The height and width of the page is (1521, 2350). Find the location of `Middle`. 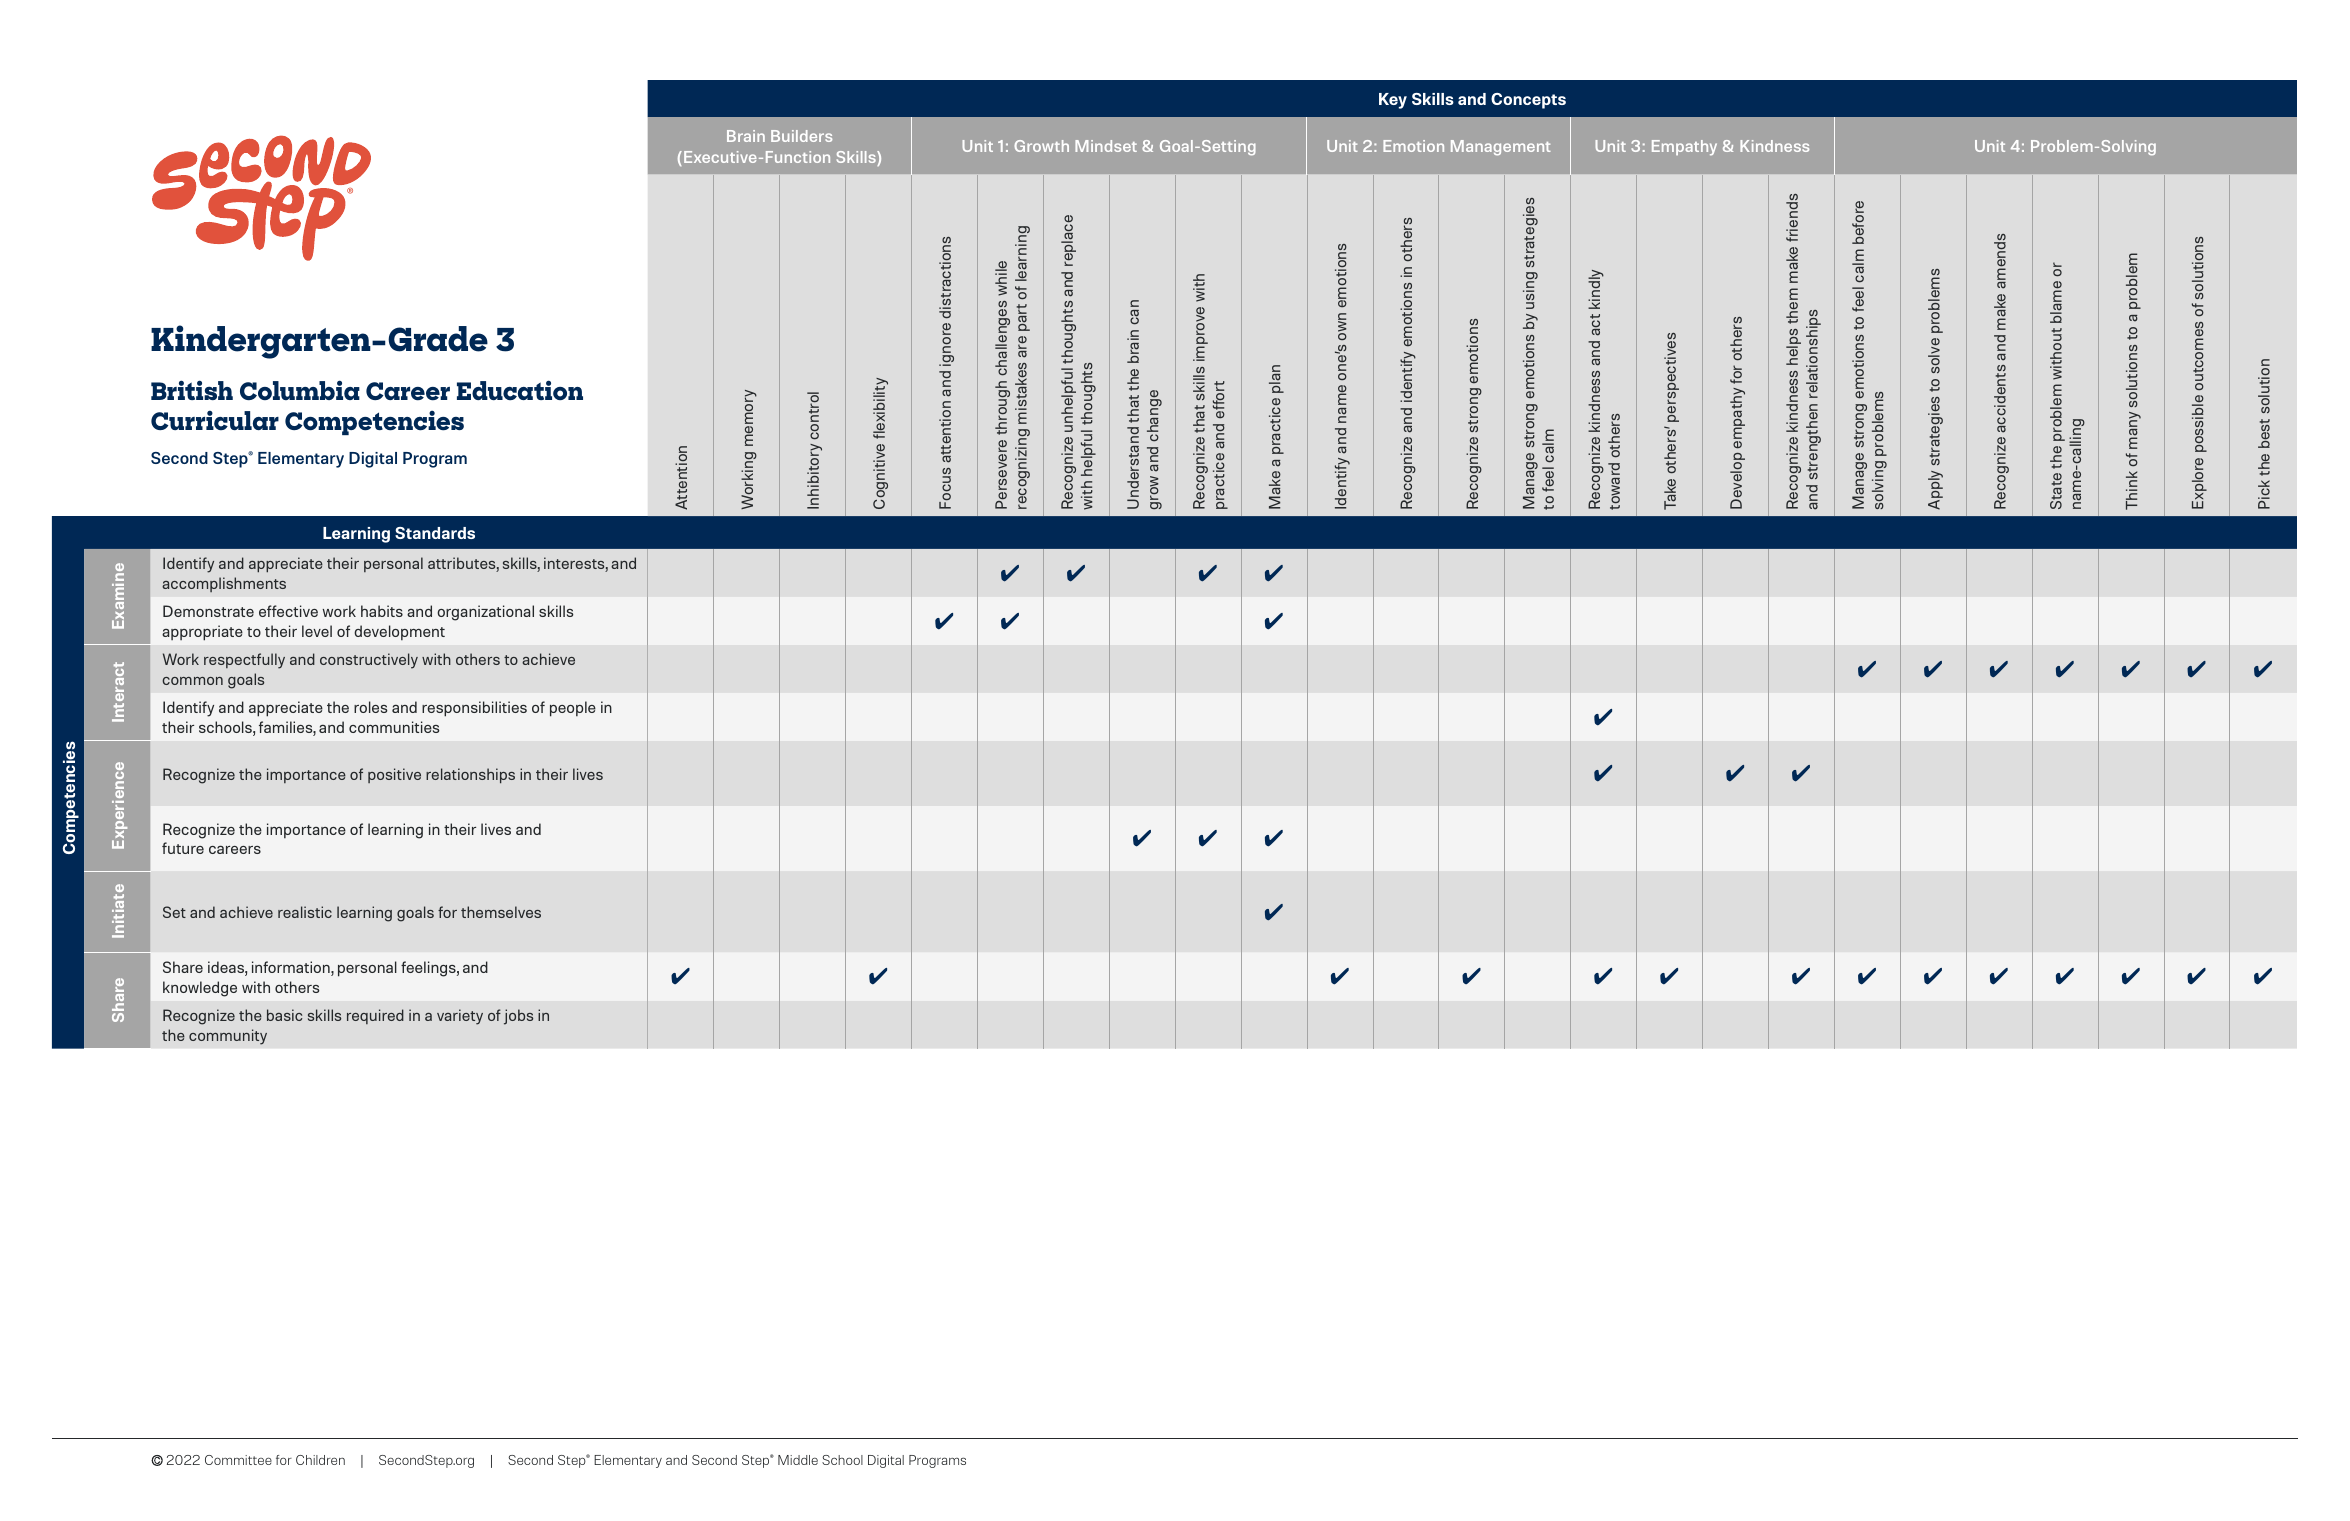

Middle is located at coordinates (798, 1460).
